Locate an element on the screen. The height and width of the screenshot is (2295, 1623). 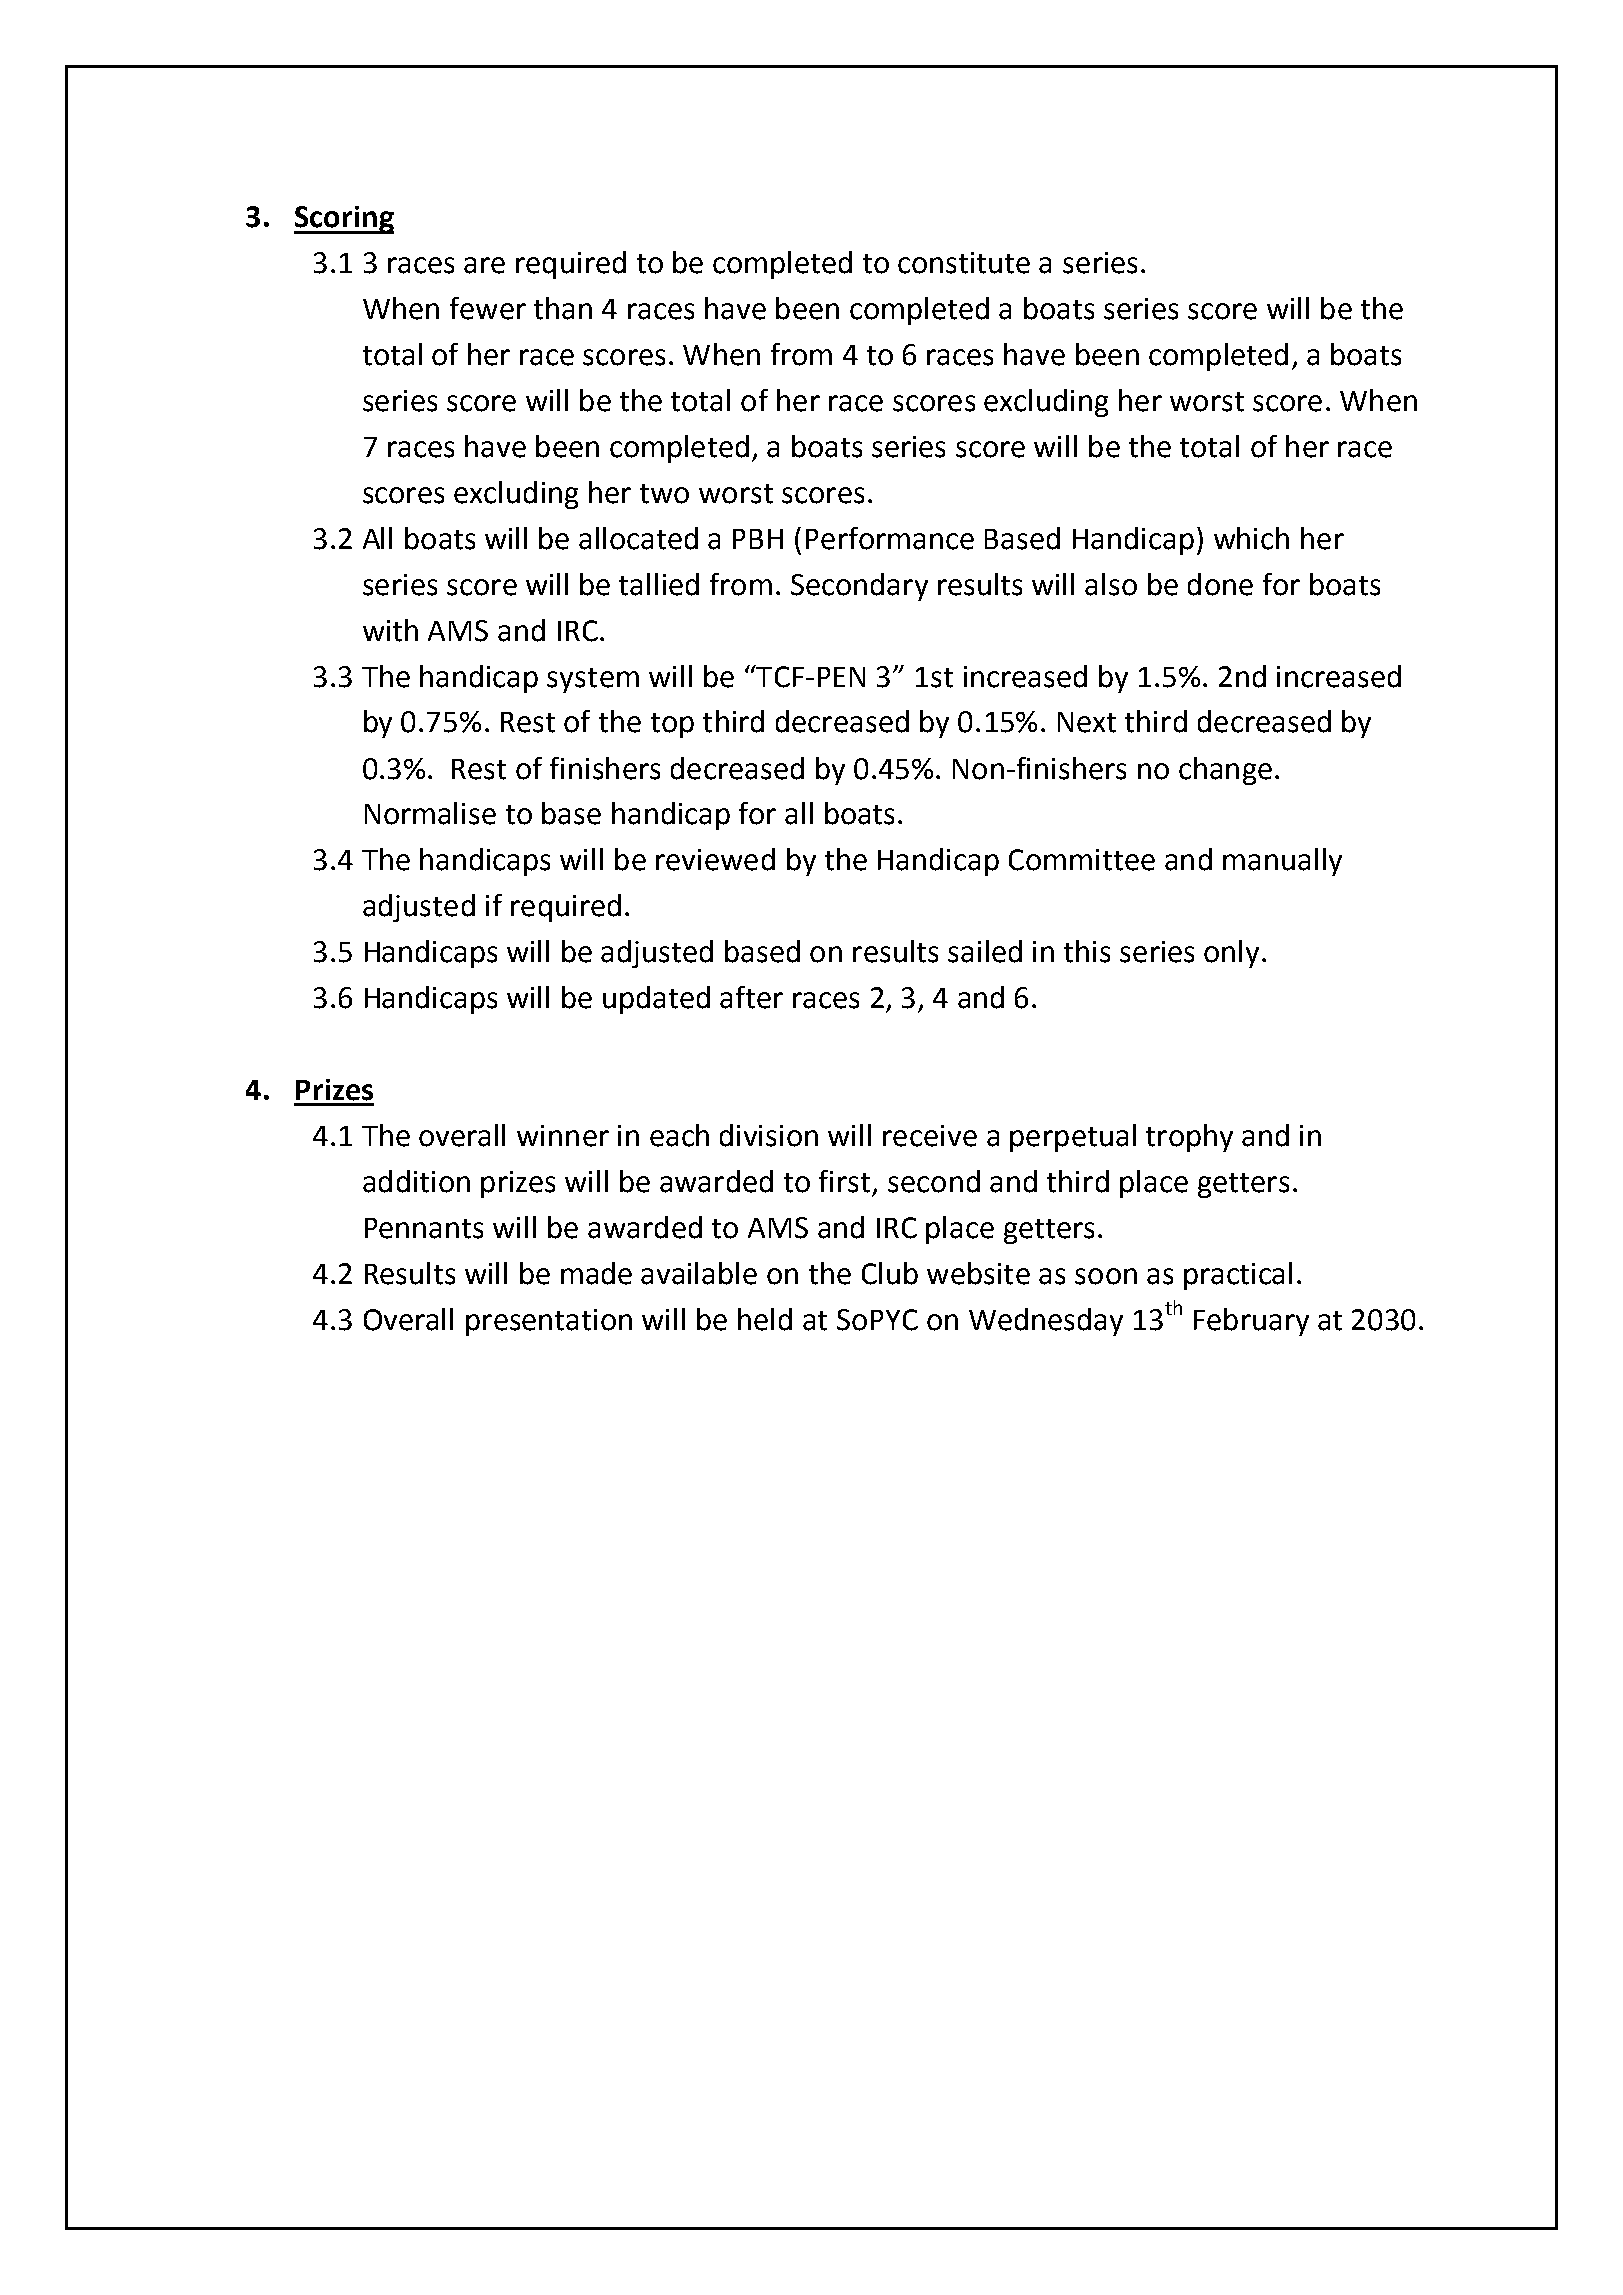
updated is located at coordinates (656, 1000).
